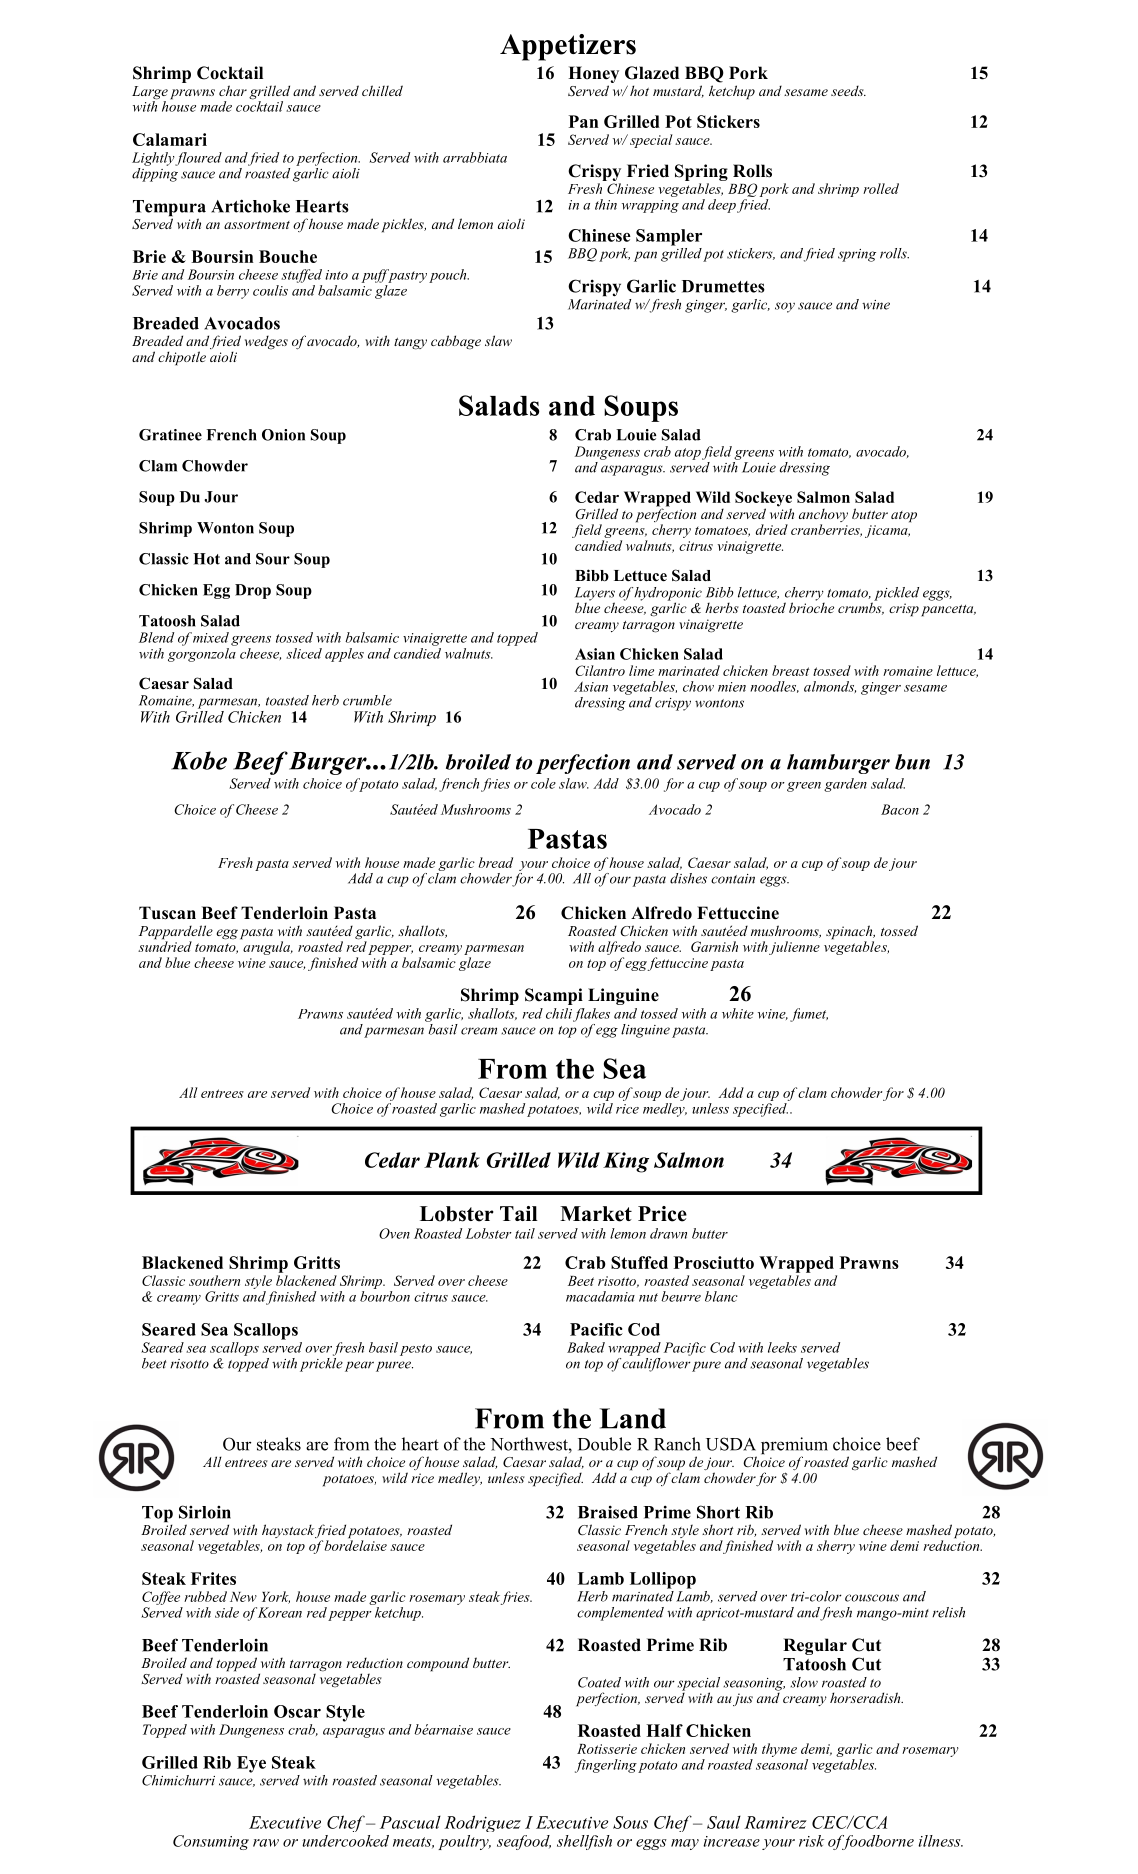  I want to click on southern, so click(214, 1280).
